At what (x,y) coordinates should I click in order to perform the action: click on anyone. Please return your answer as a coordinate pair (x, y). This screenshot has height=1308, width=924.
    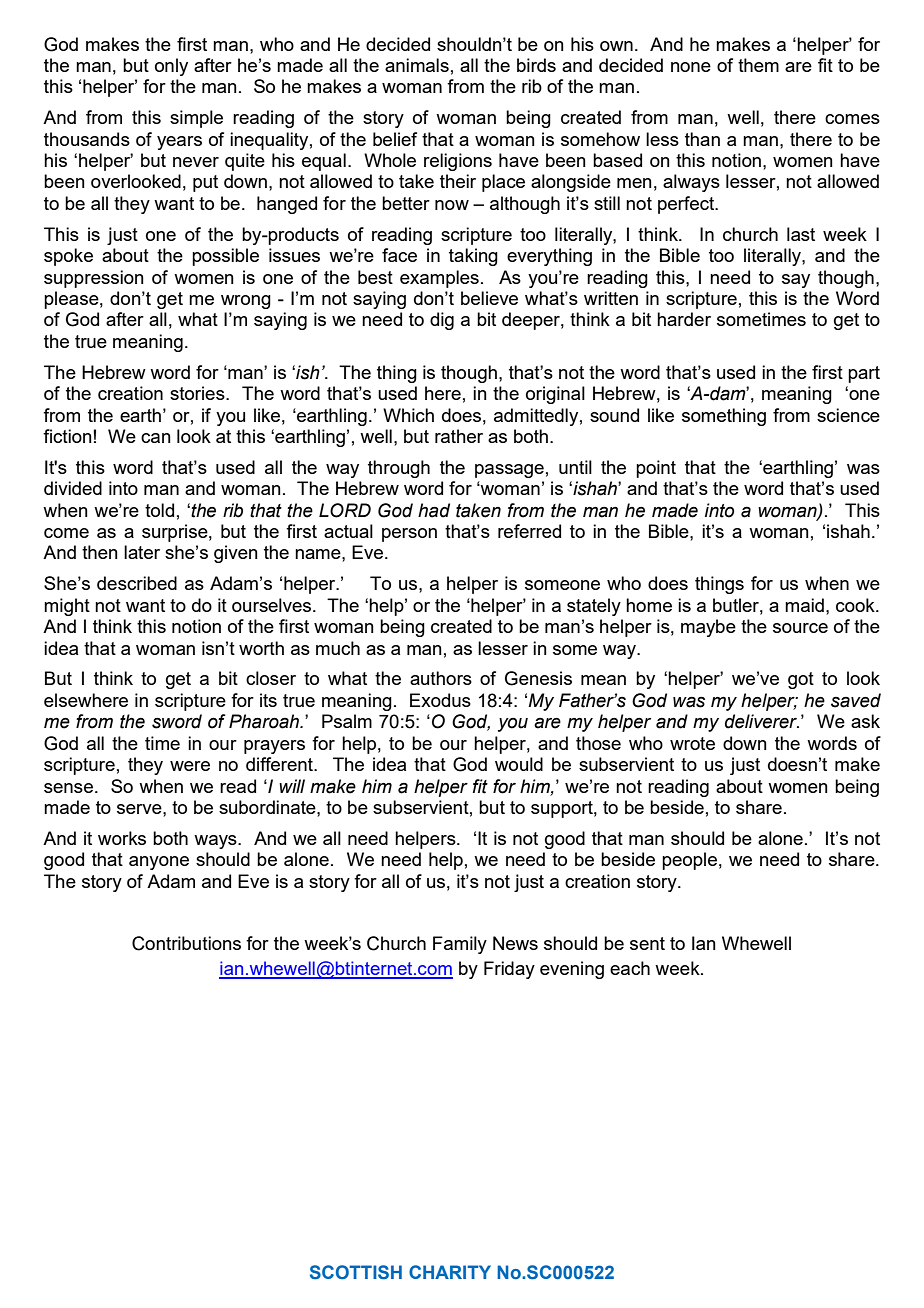
    Looking at the image, I should click on (159, 863).
